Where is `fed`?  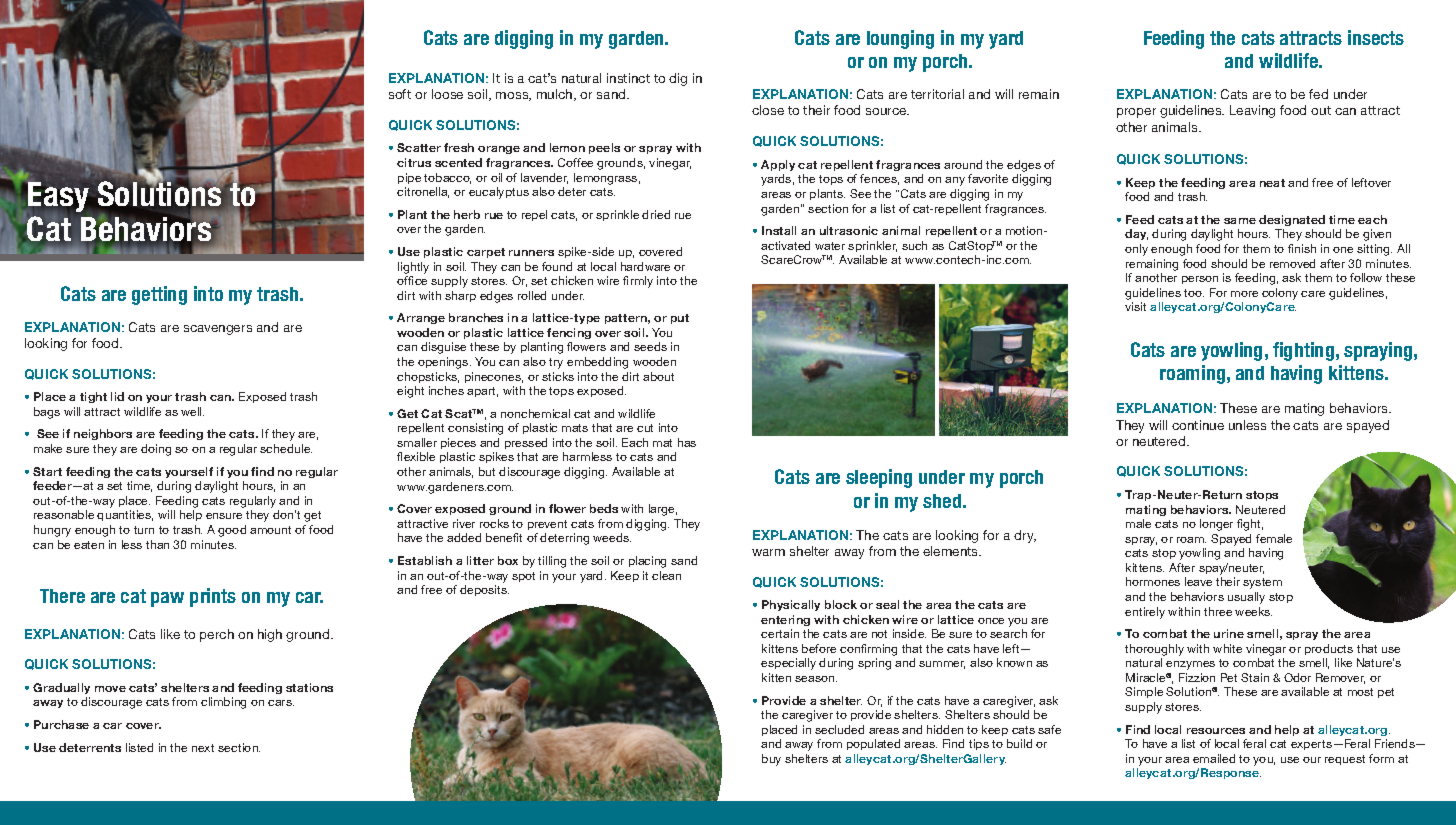
fed is located at coordinates (1318, 94).
